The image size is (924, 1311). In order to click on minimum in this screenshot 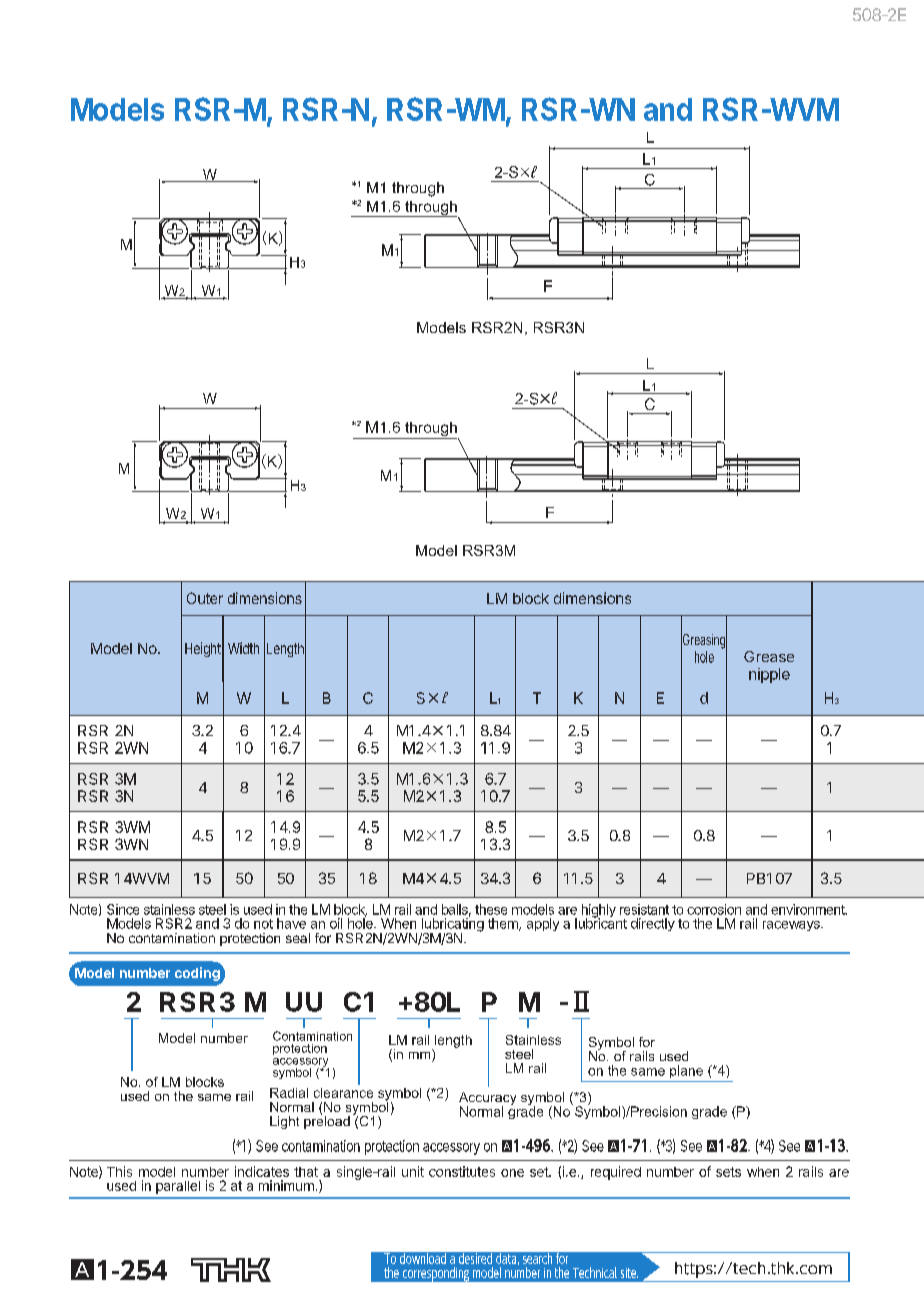, I will do `click(286, 1185)`.
